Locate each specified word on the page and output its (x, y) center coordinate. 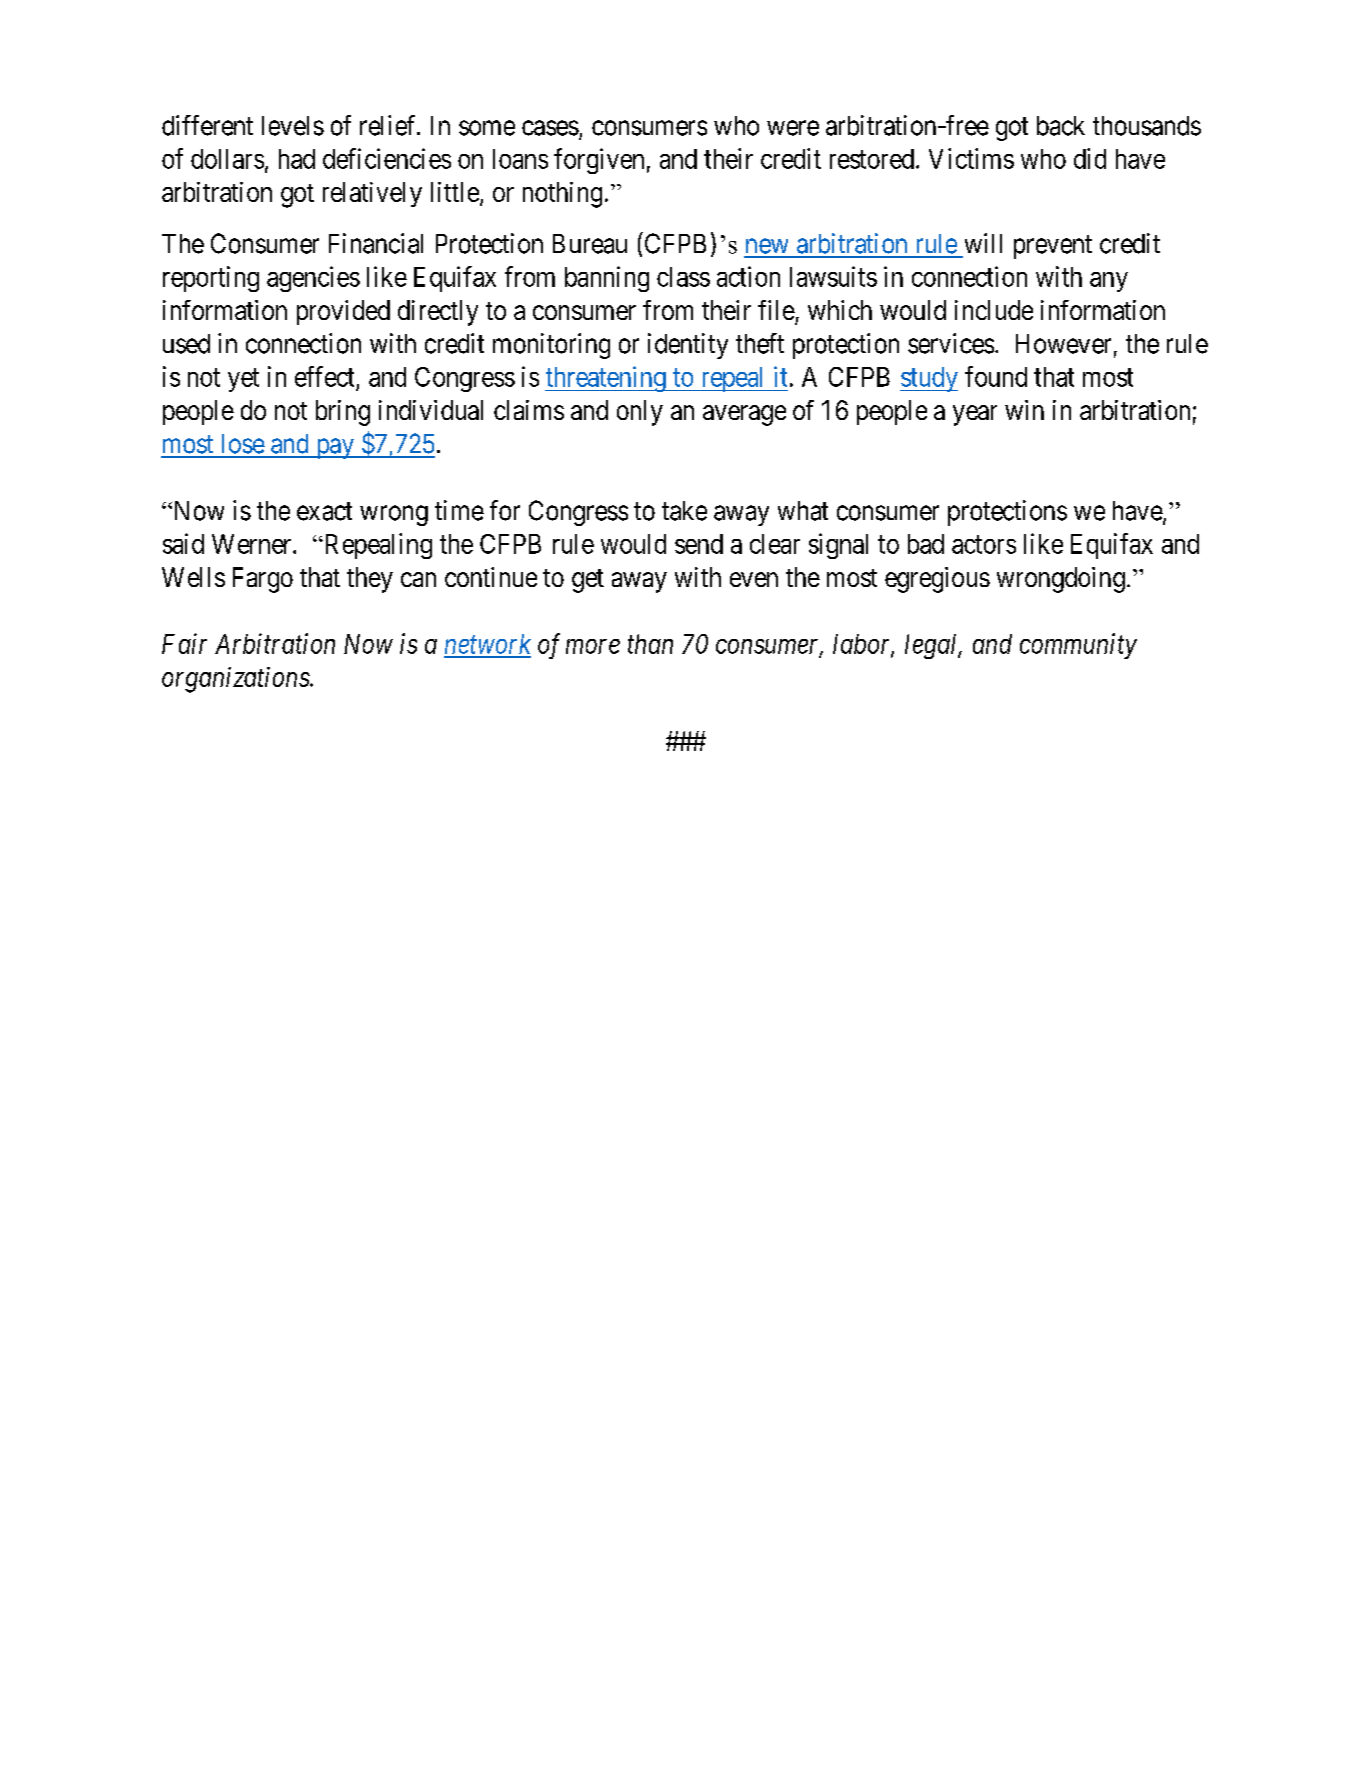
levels (293, 126)
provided (343, 312)
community (1078, 646)
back (1061, 126)
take (684, 511)
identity (688, 346)
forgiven (599, 161)
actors (984, 544)
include (994, 310)
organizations (236, 680)
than (650, 644)
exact (324, 511)
